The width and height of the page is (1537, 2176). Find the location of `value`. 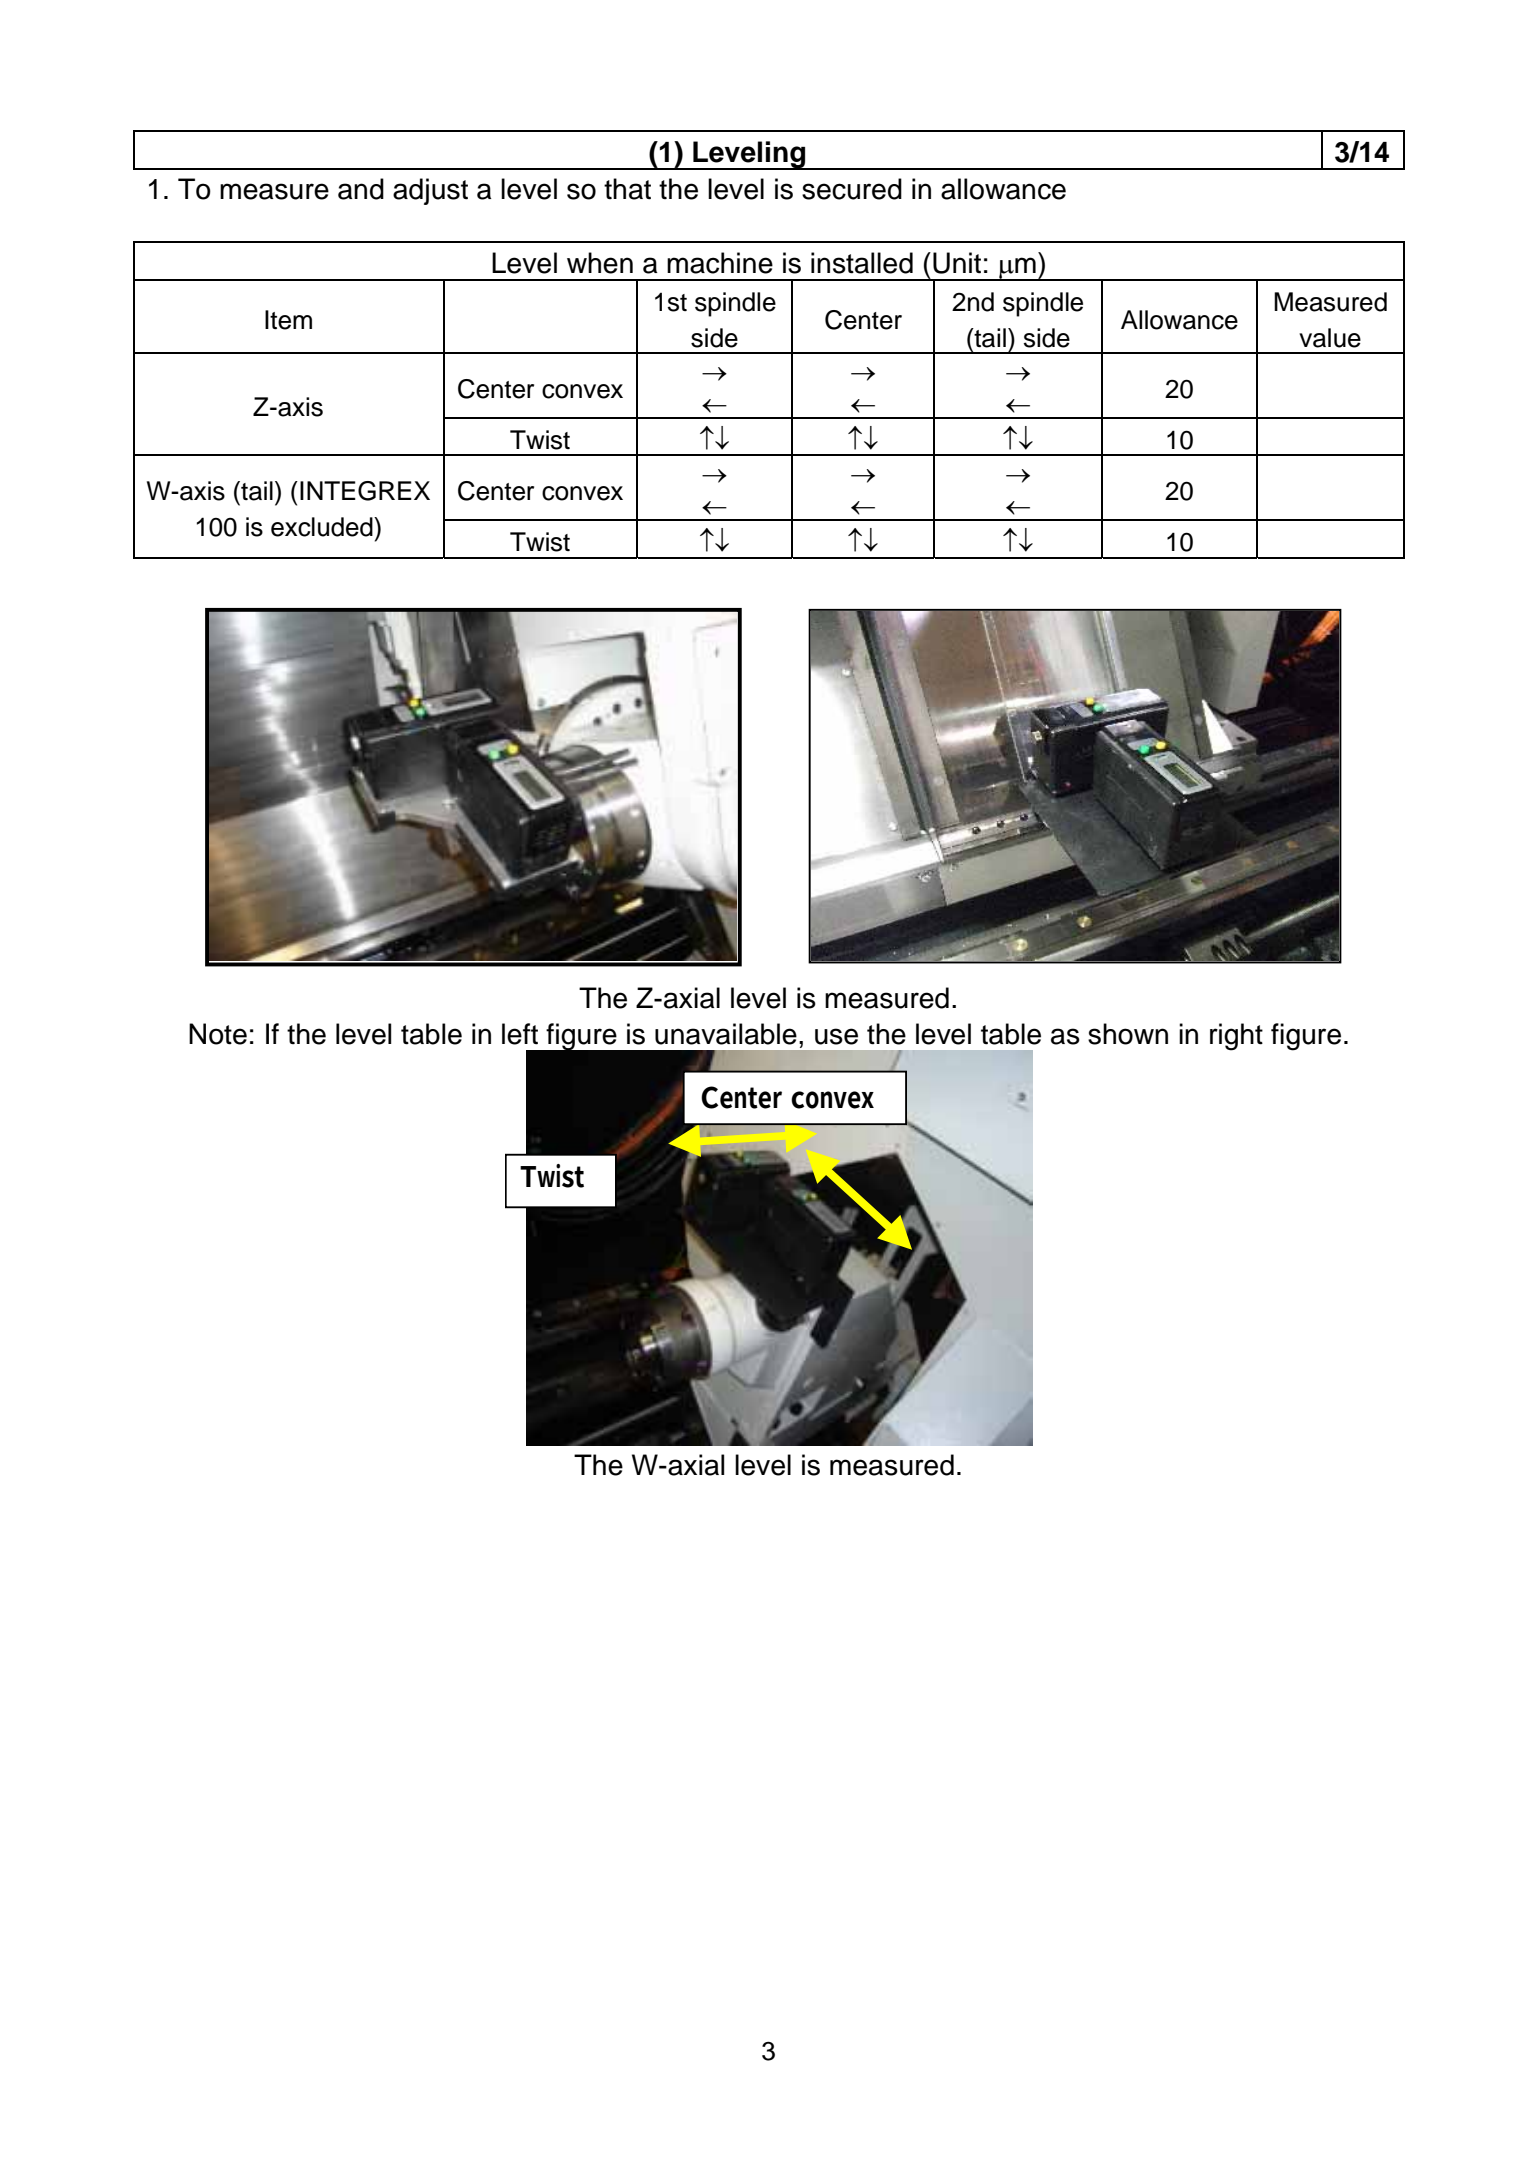

value is located at coordinates (1330, 338).
